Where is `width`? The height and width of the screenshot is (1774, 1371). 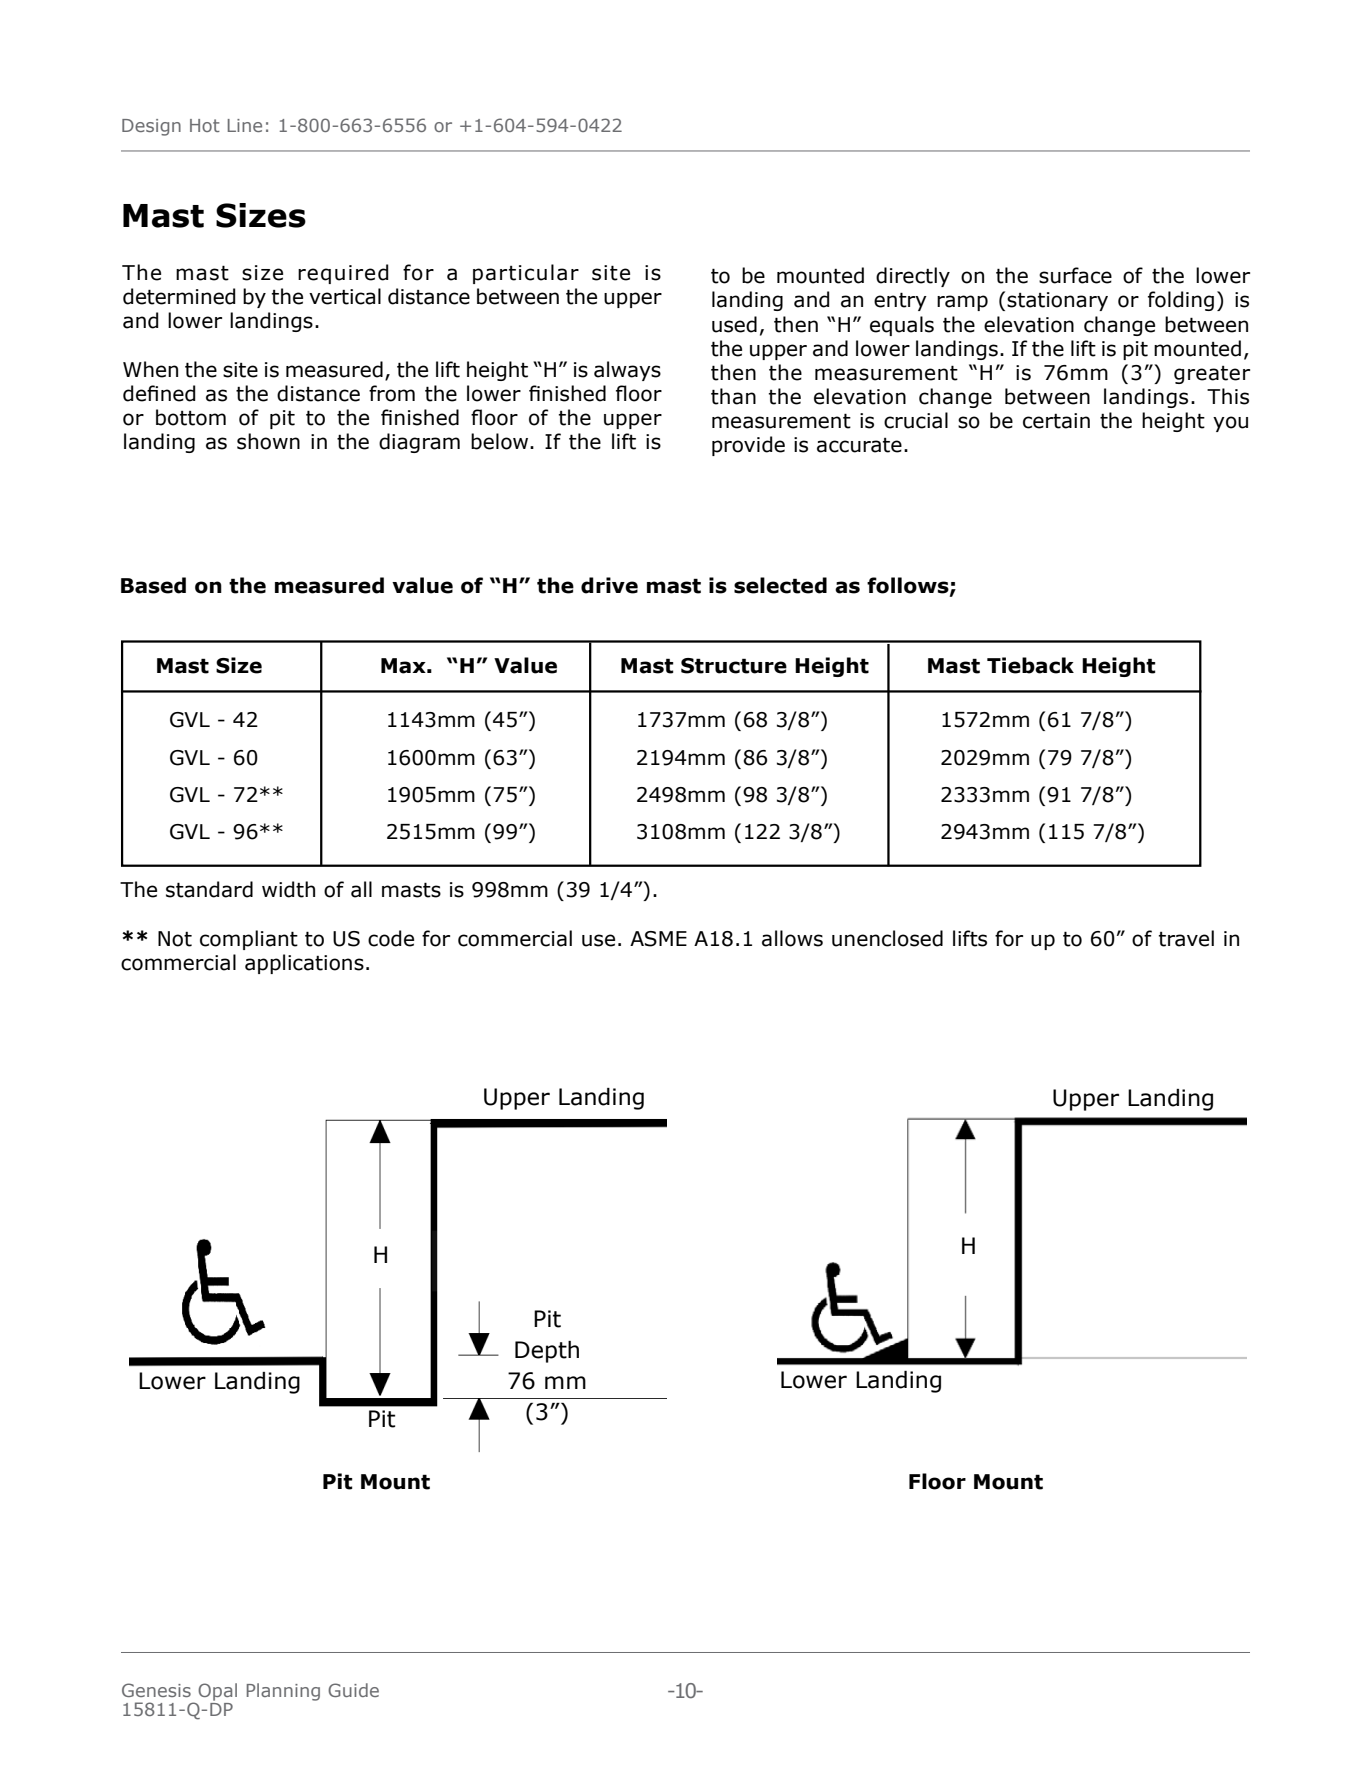 width is located at coordinates (288, 889).
